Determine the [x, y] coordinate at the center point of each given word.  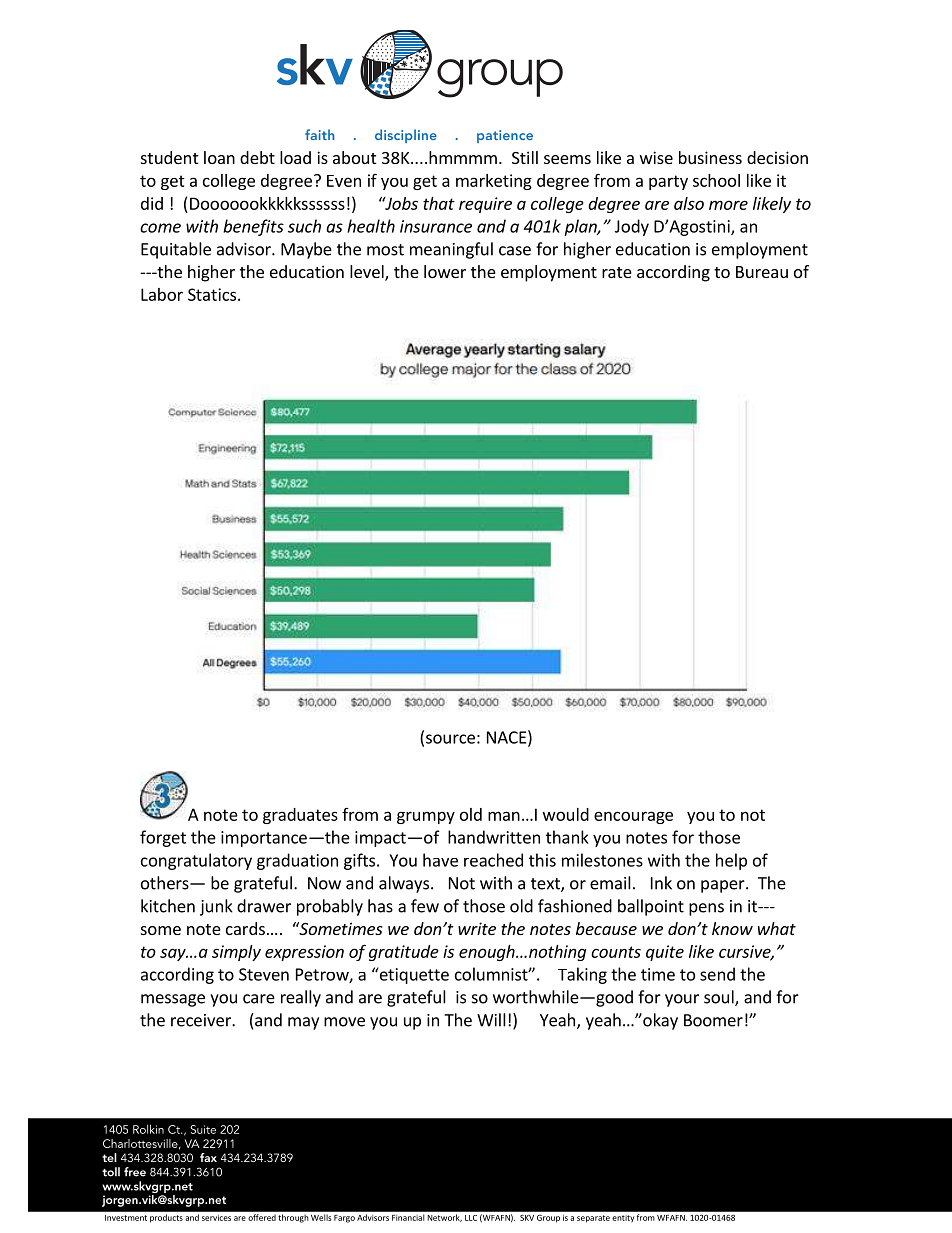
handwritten [494, 837]
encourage [633, 817]
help [731, 861]
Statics [213, 294]
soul [720, 998]
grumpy [426, 817]
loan [219, 157]
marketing [494, 182]
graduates [300, 816]
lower [445, 271]
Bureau [762, 272]
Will [491, 1020]
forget [163, 838]
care [259, 999]
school [716, 180]
